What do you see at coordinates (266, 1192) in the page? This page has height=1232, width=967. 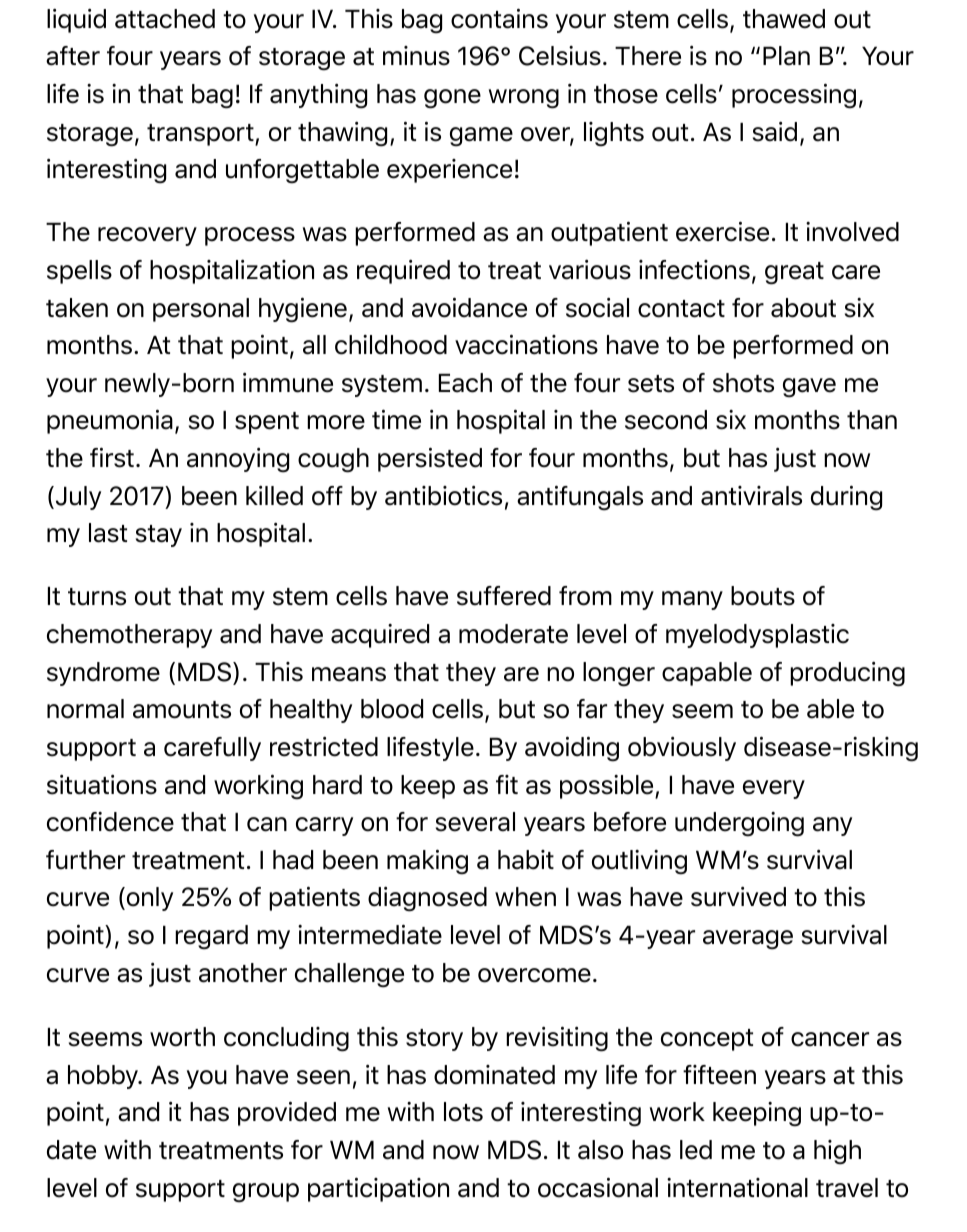 I see `group` at bounding box center [266, 1192].
